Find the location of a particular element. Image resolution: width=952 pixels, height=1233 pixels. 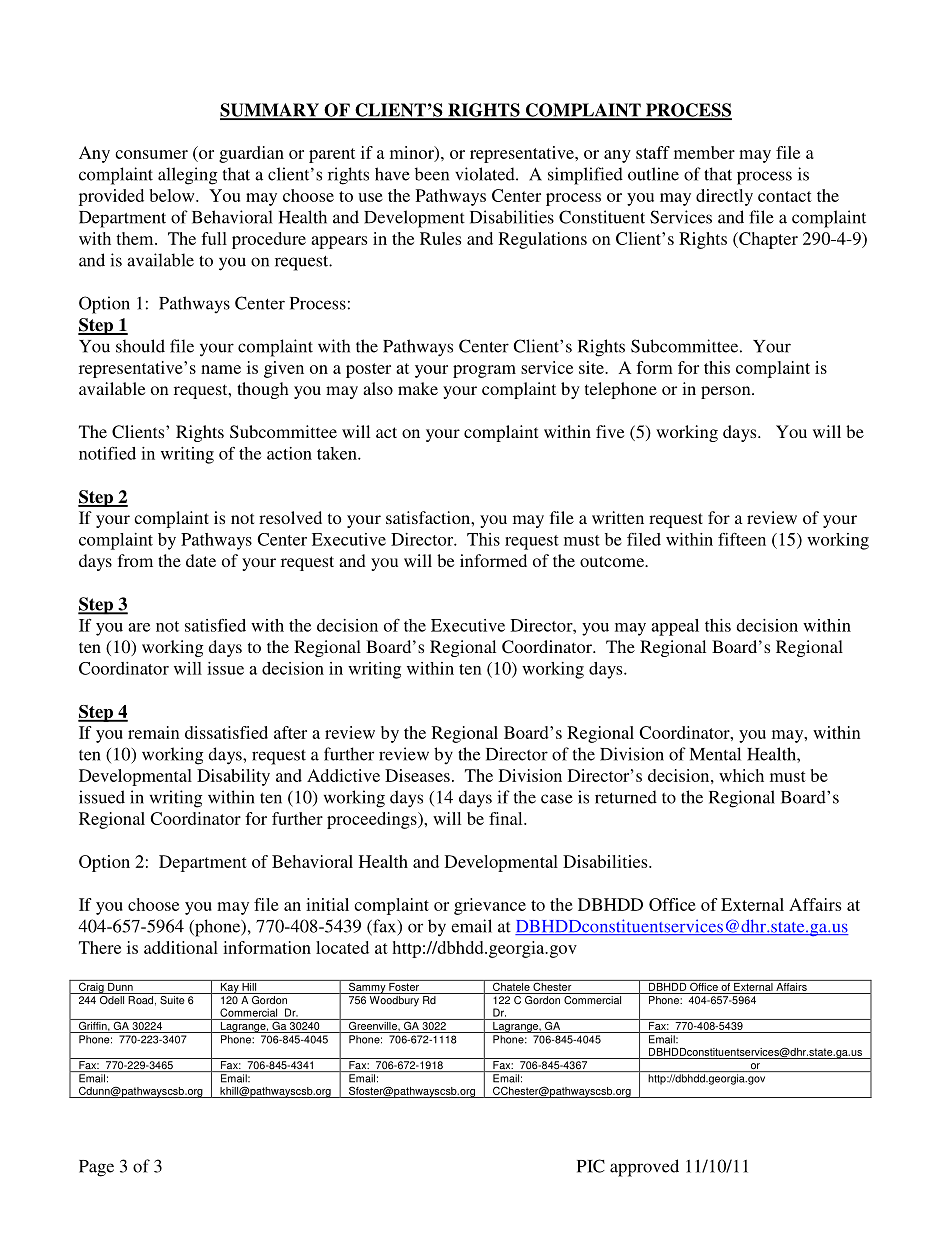

consumer is located at coordinates (151, 154).
